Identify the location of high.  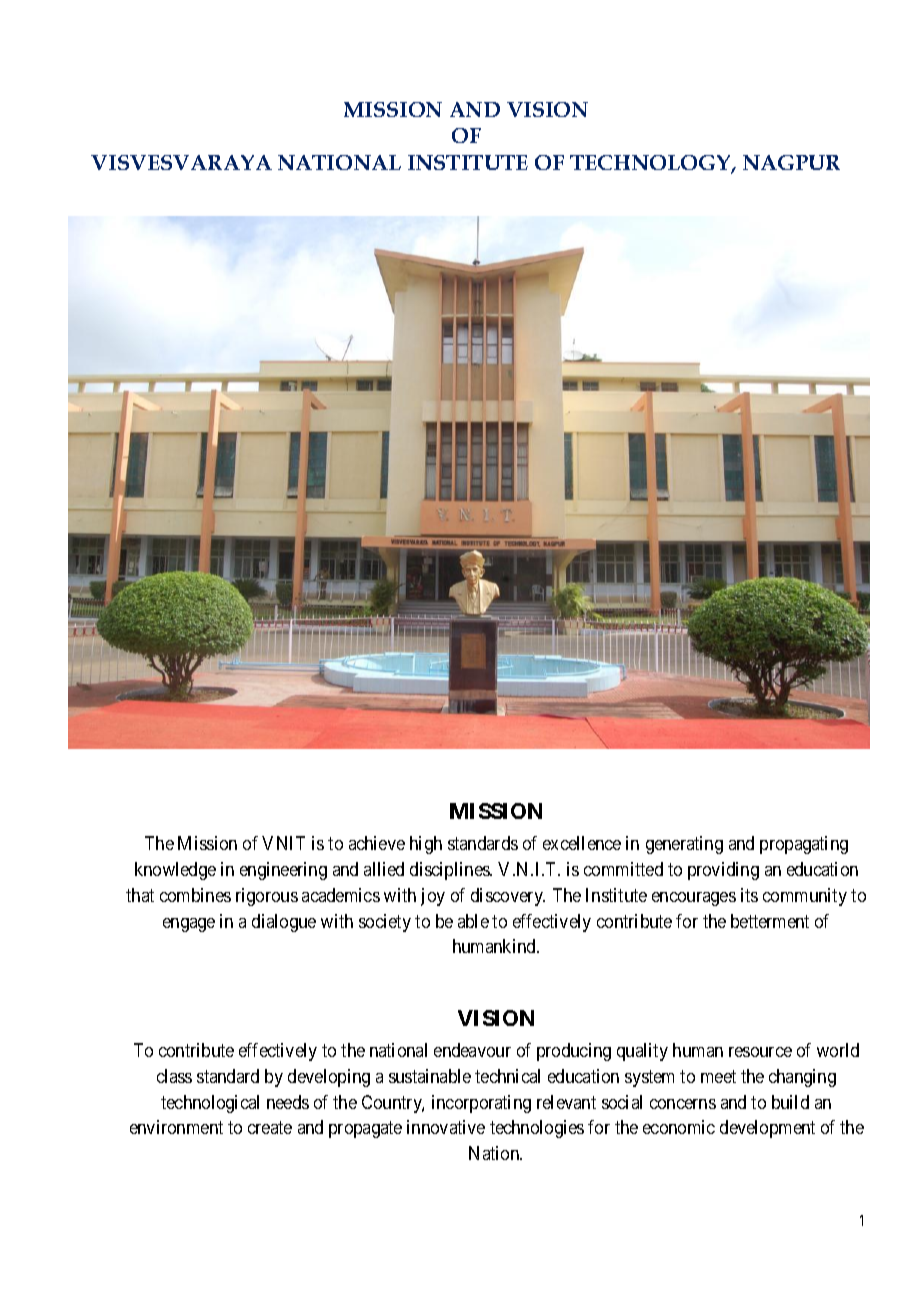
(426, 845).
